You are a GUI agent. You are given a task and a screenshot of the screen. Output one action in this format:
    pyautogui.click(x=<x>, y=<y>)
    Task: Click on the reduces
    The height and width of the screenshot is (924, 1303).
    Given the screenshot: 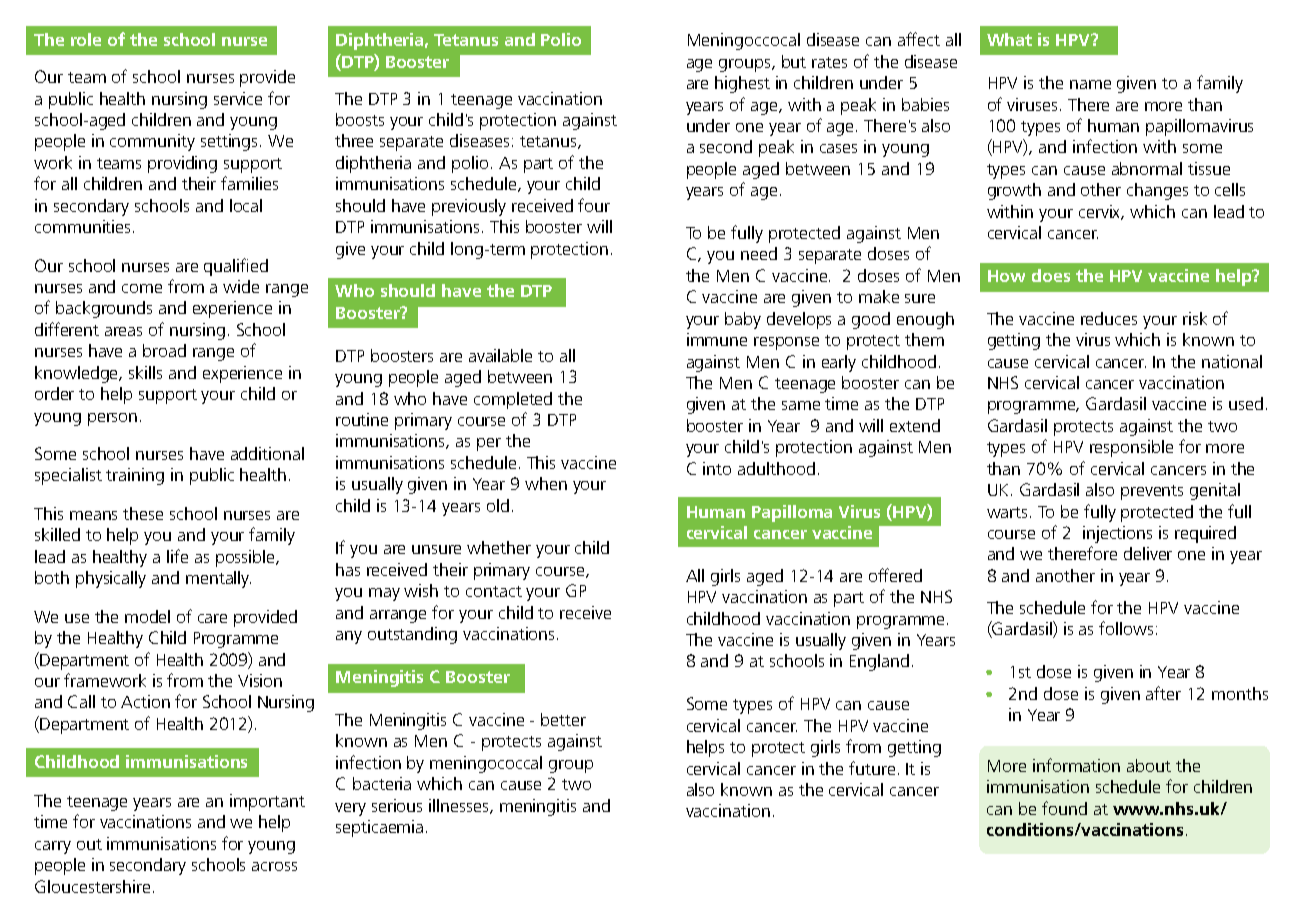 What is the action you would take?
    pyautogui.click(x=1109, y=318)
